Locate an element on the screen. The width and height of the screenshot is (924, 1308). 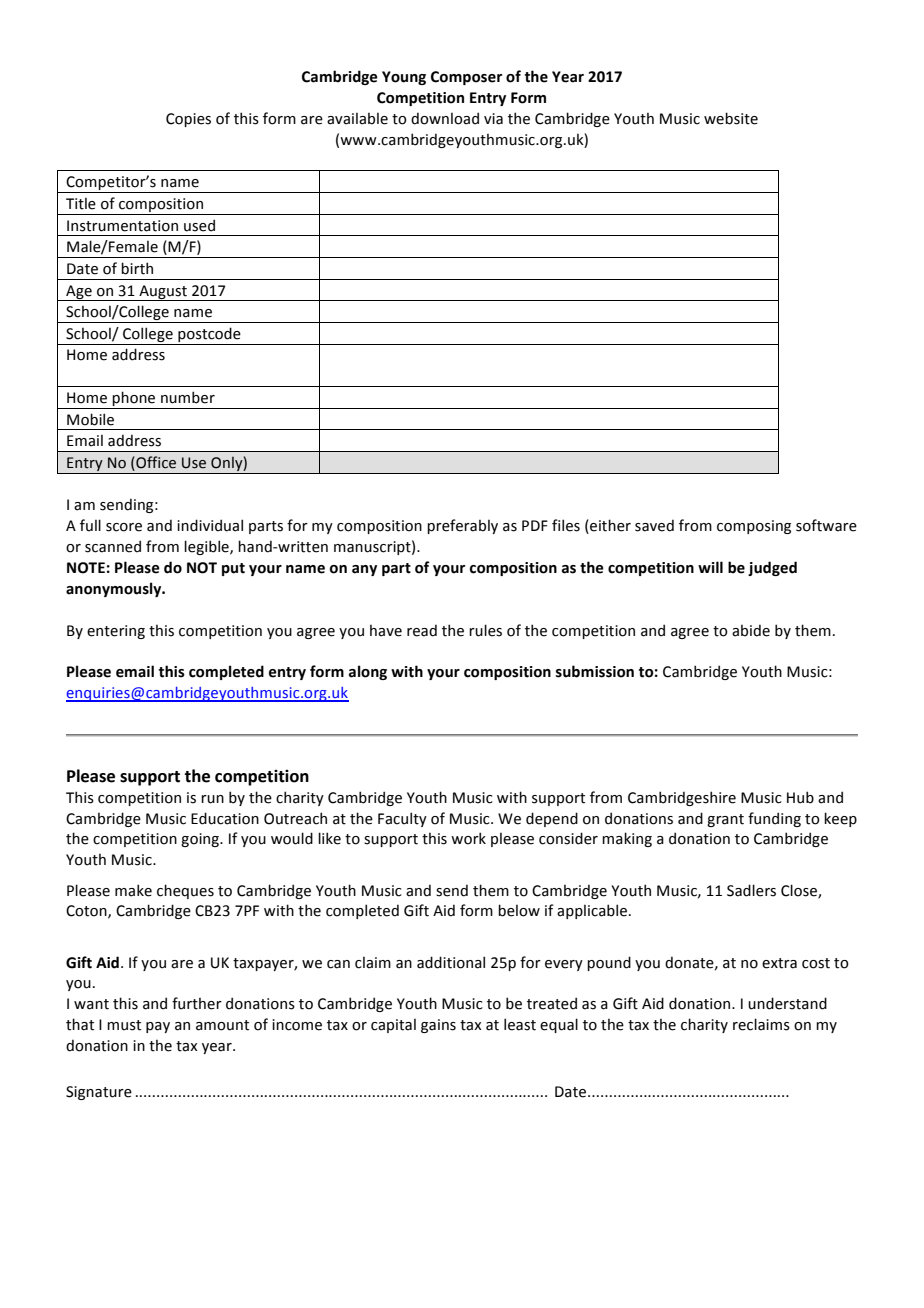
website is located at coordinates (731, 118).
